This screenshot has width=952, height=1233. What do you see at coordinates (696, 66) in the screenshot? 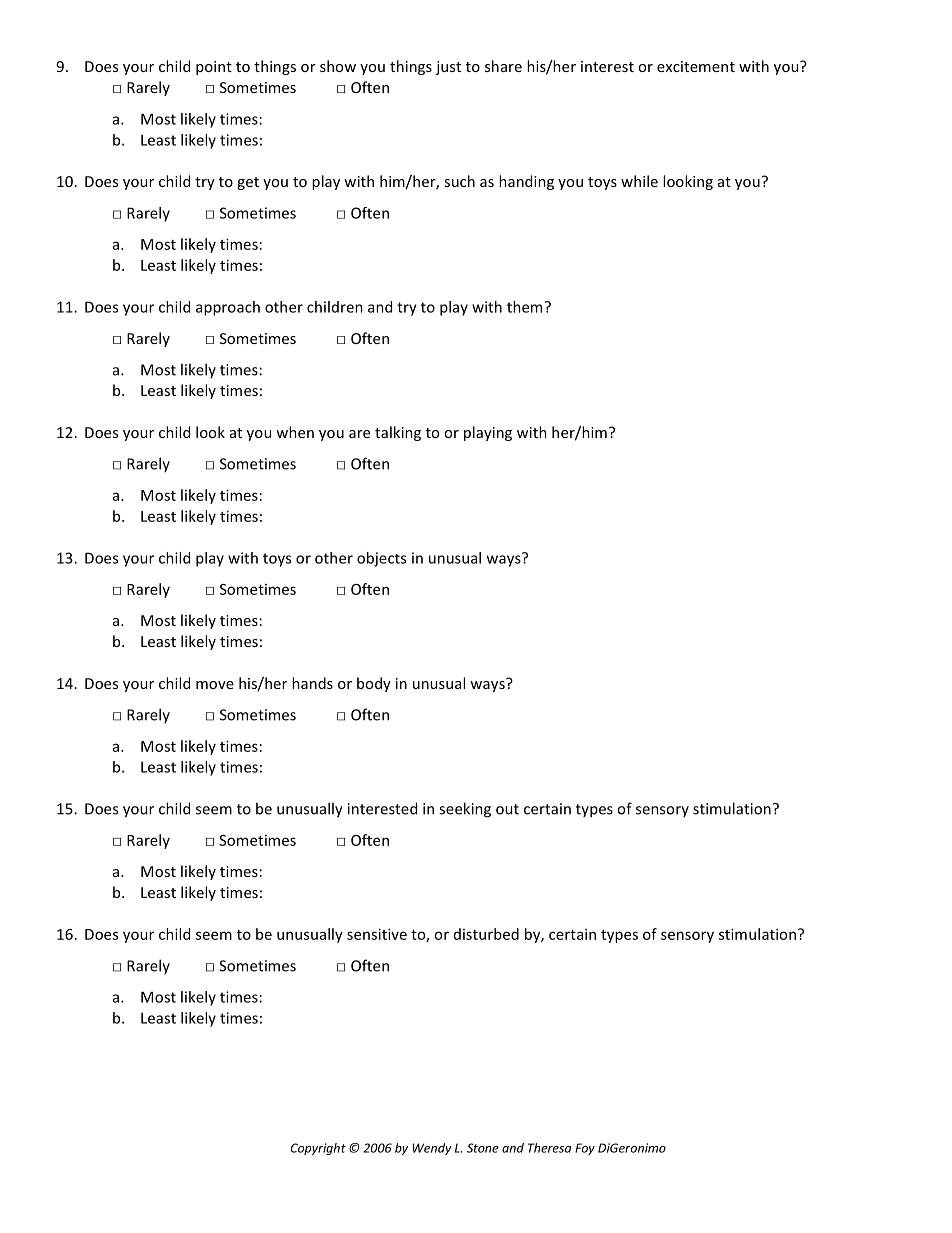
I see `excitement` at bounding box center [696, 66].
